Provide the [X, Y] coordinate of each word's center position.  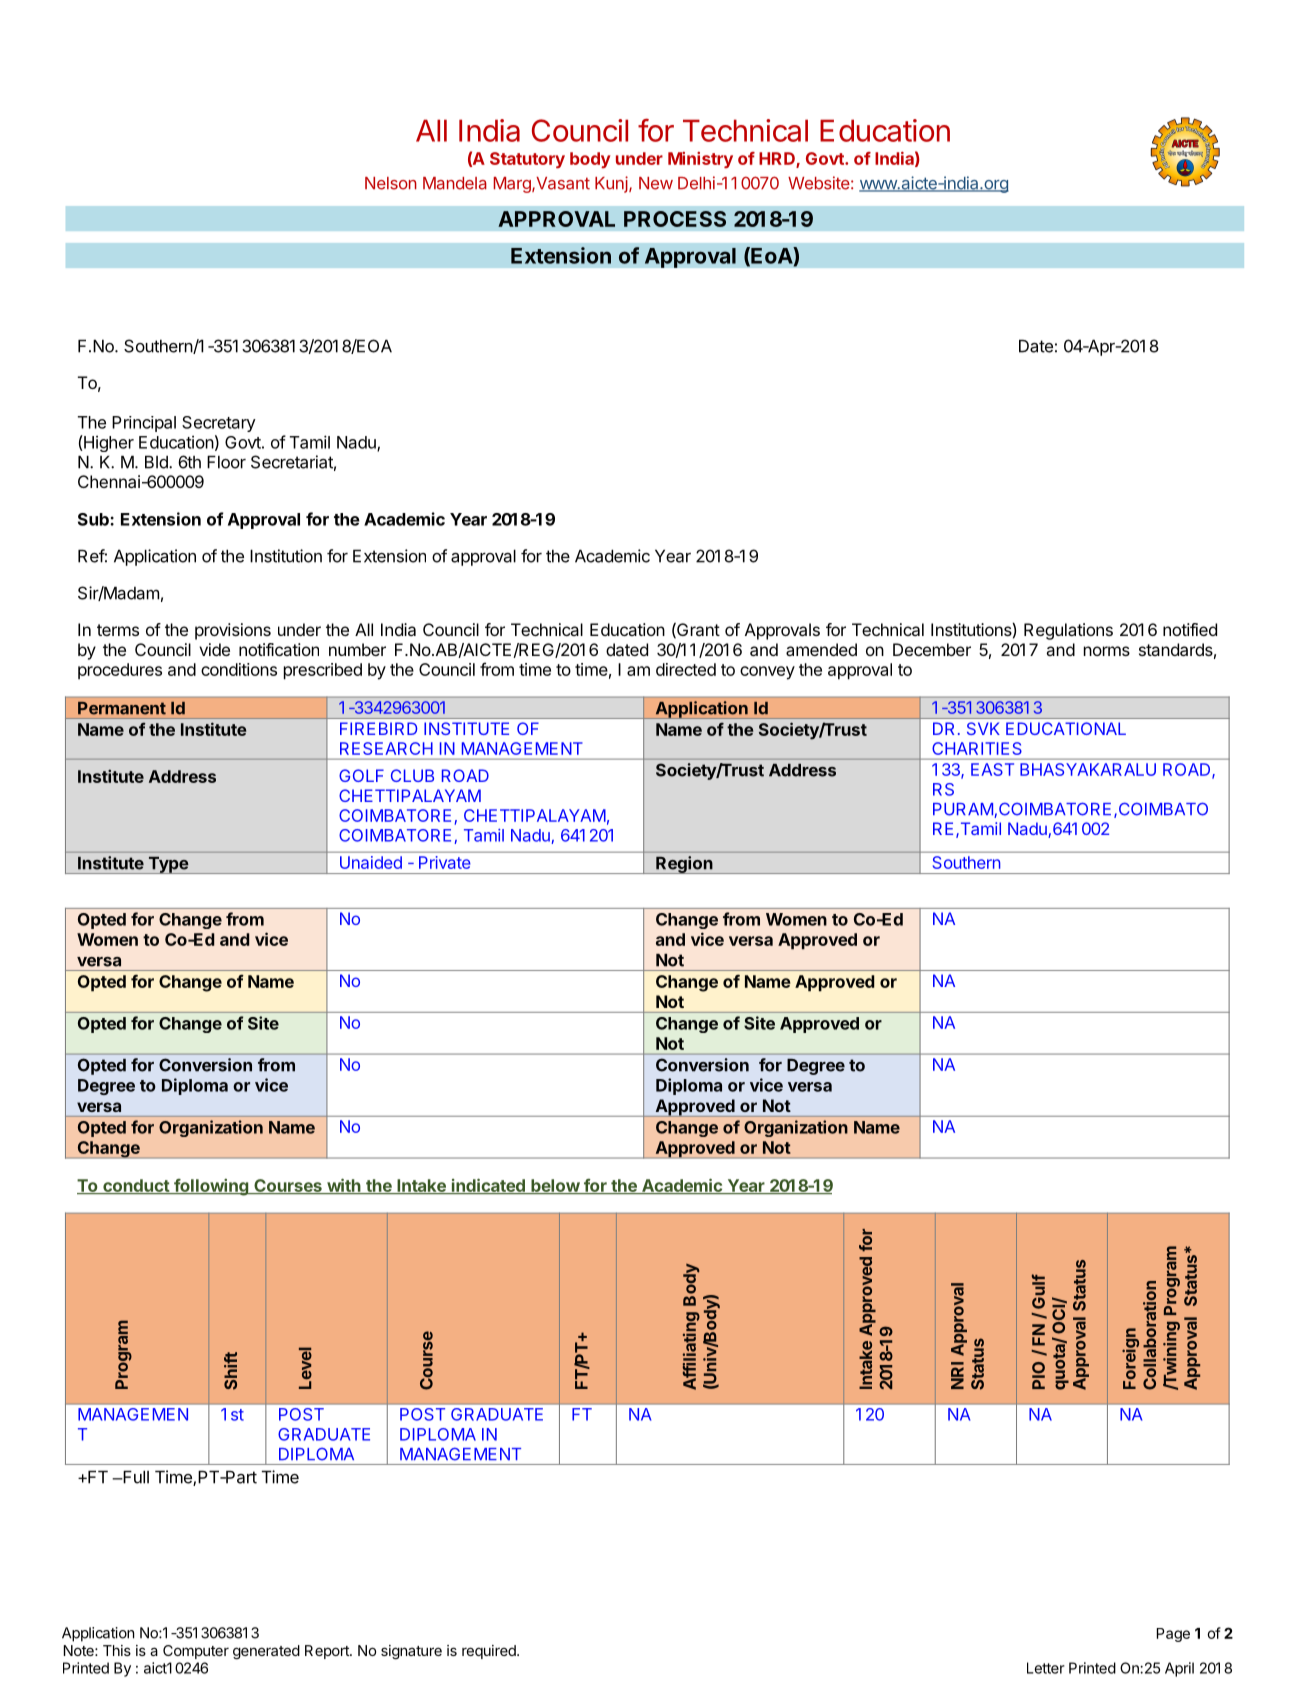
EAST [992, 769]
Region [684, 865]
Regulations [1068, 631]
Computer [196, 1652]
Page [1173, 1635]
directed [686, 669]
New [656, 183]
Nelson [391, 183]
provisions [233, 631]
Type [168, 865]
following [211, 1187]
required [490, 1652]
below [555, 1186]
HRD [778, 159]
